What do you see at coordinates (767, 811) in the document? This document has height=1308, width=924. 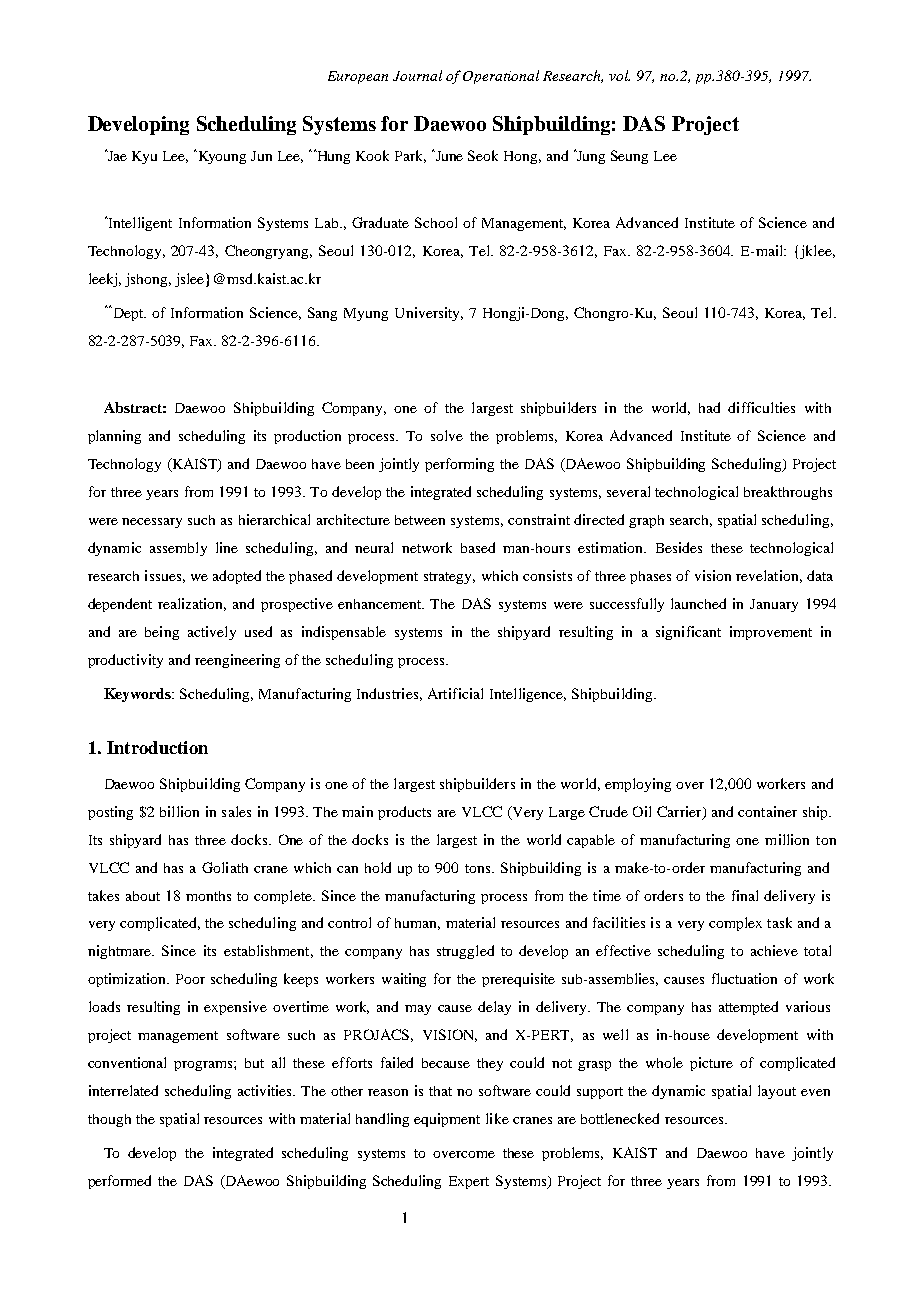 I see `container` at bounding box center [767, 811].
